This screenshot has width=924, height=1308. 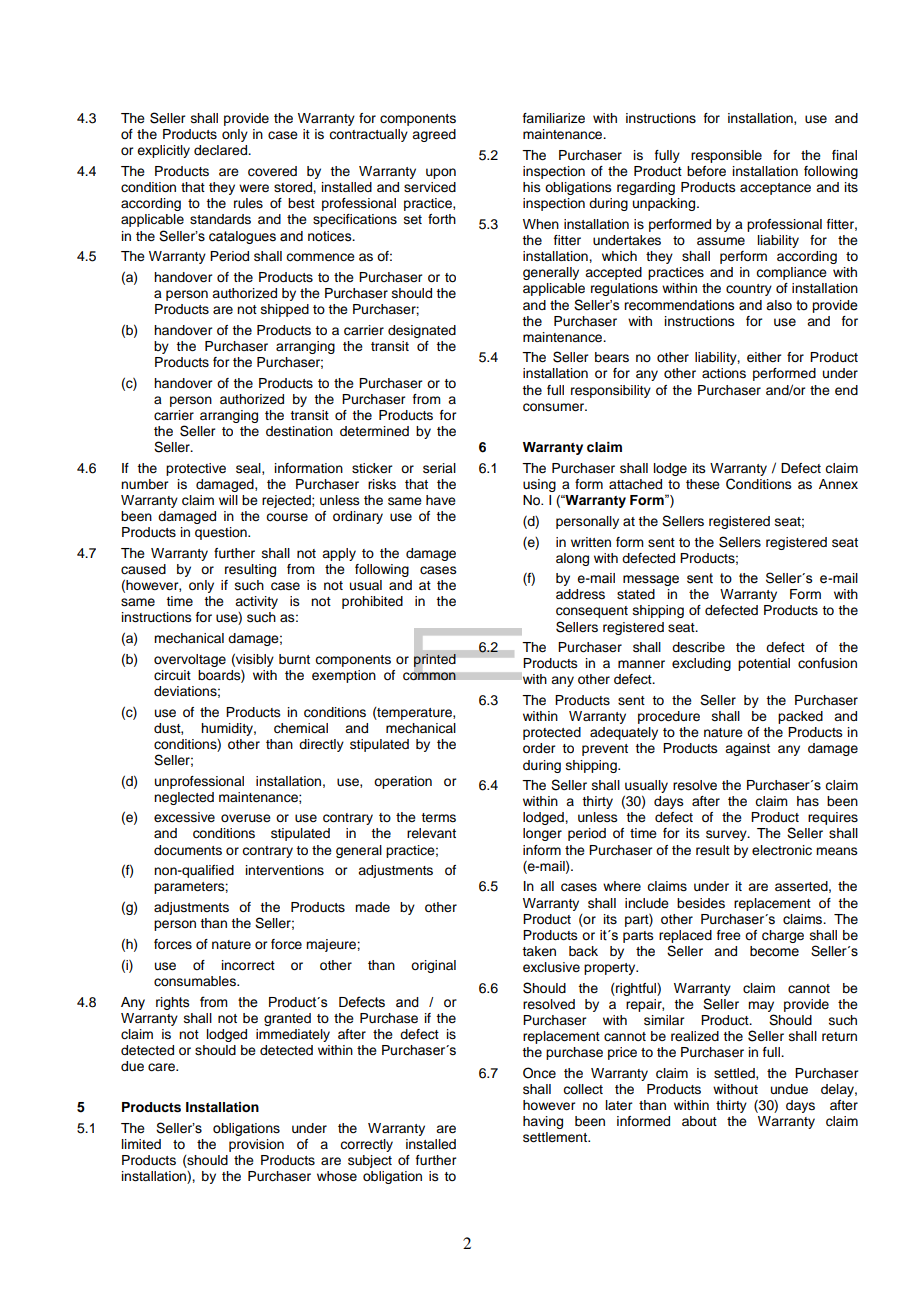 What do you see at coordinates (543, 1122) in the screenshot?
I see `having` at bounding box center [543, 1122].
